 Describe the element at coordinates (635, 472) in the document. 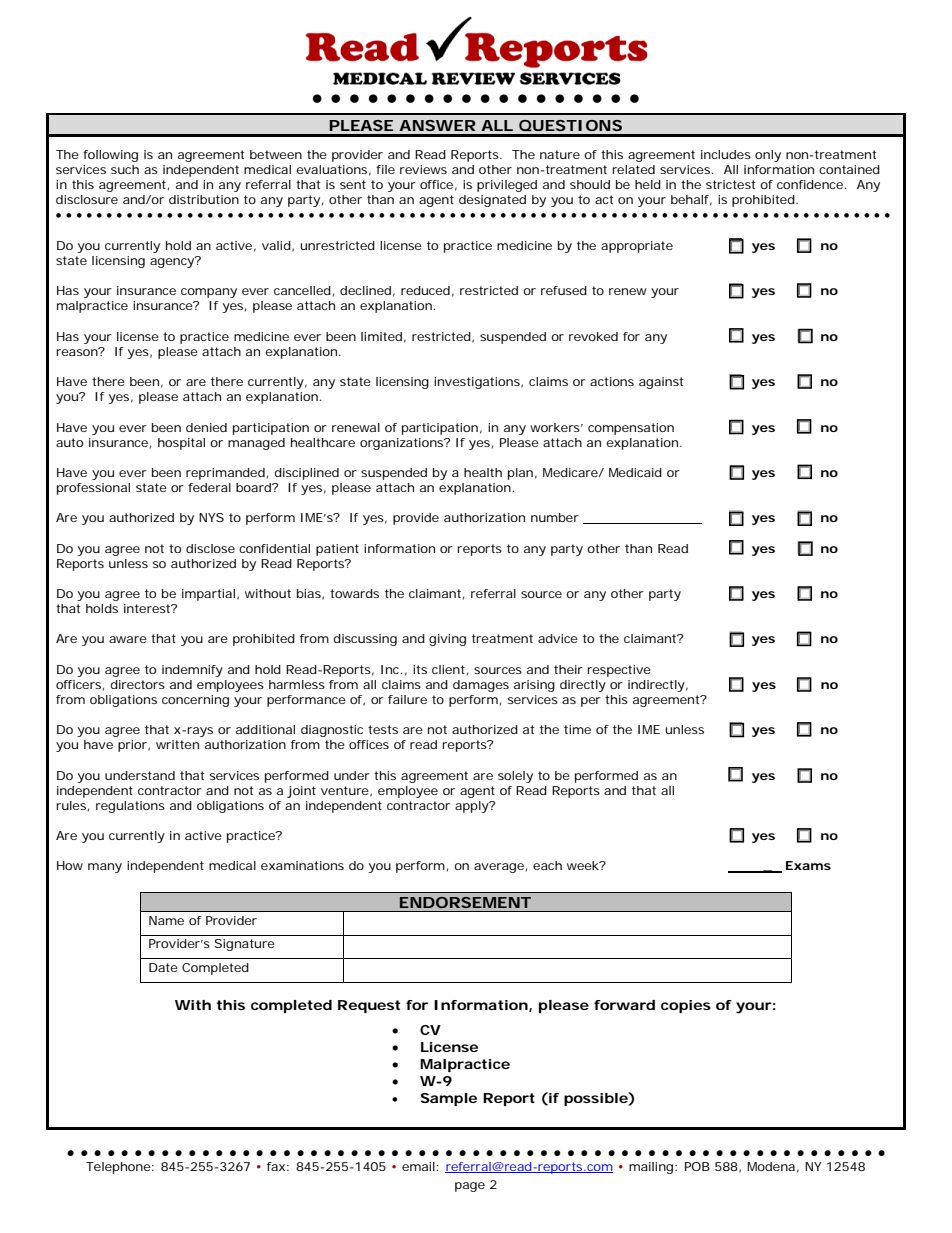

I see `Medicaid` at that location.
